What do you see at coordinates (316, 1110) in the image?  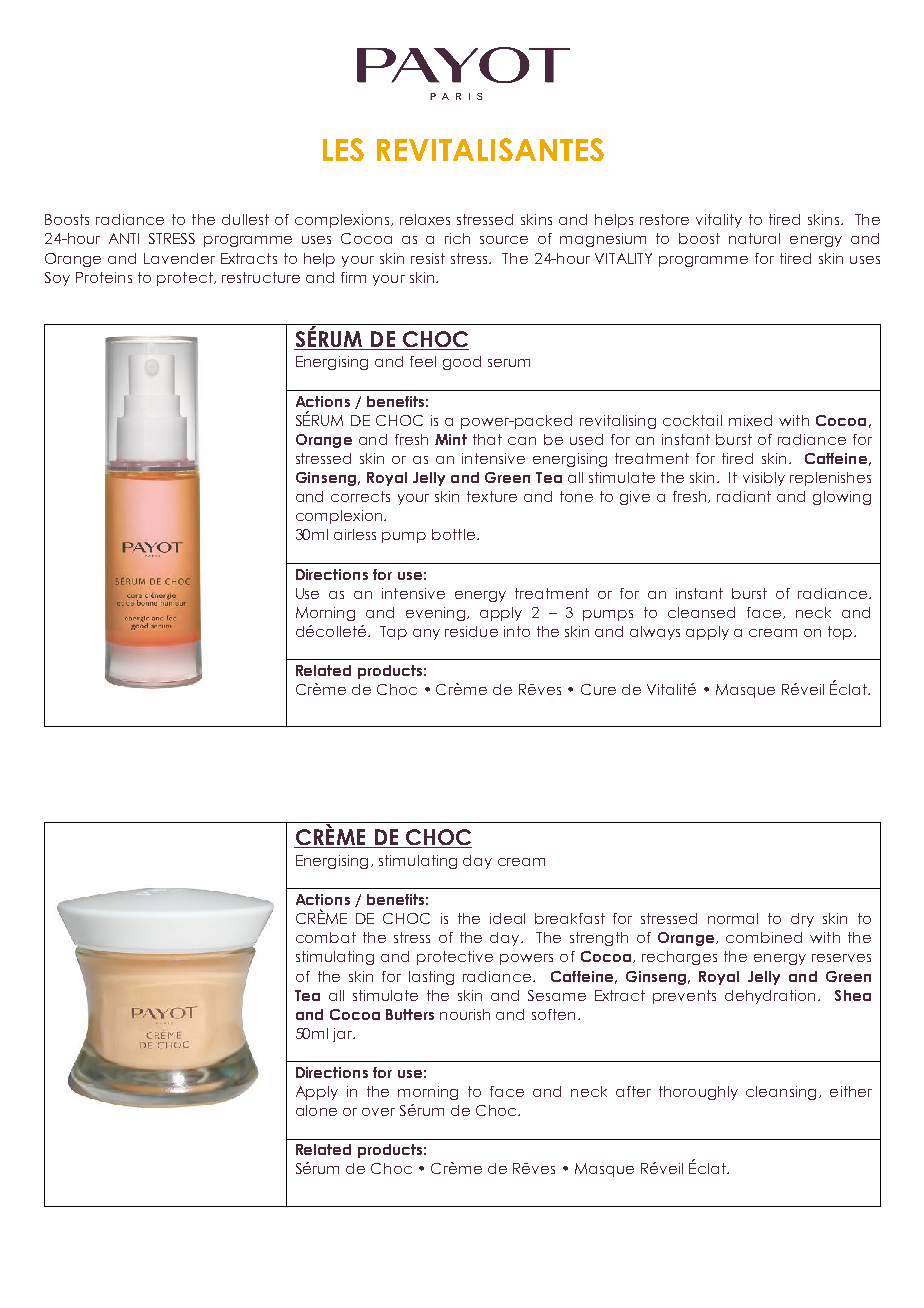 I see `alone` at bounding box center [316, 1110].
